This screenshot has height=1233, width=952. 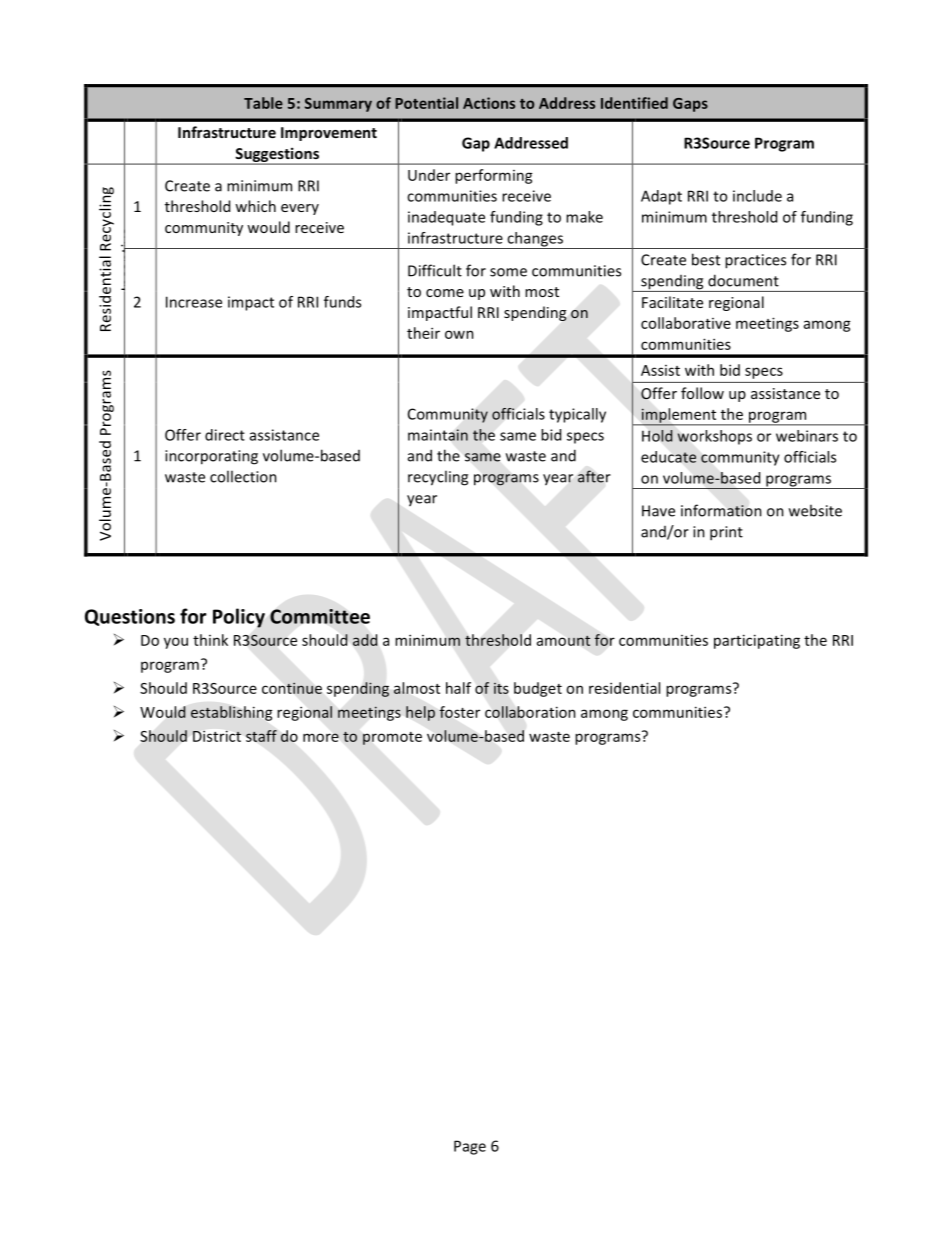 I want to click on collaboration, so click(x=530, y=712).
